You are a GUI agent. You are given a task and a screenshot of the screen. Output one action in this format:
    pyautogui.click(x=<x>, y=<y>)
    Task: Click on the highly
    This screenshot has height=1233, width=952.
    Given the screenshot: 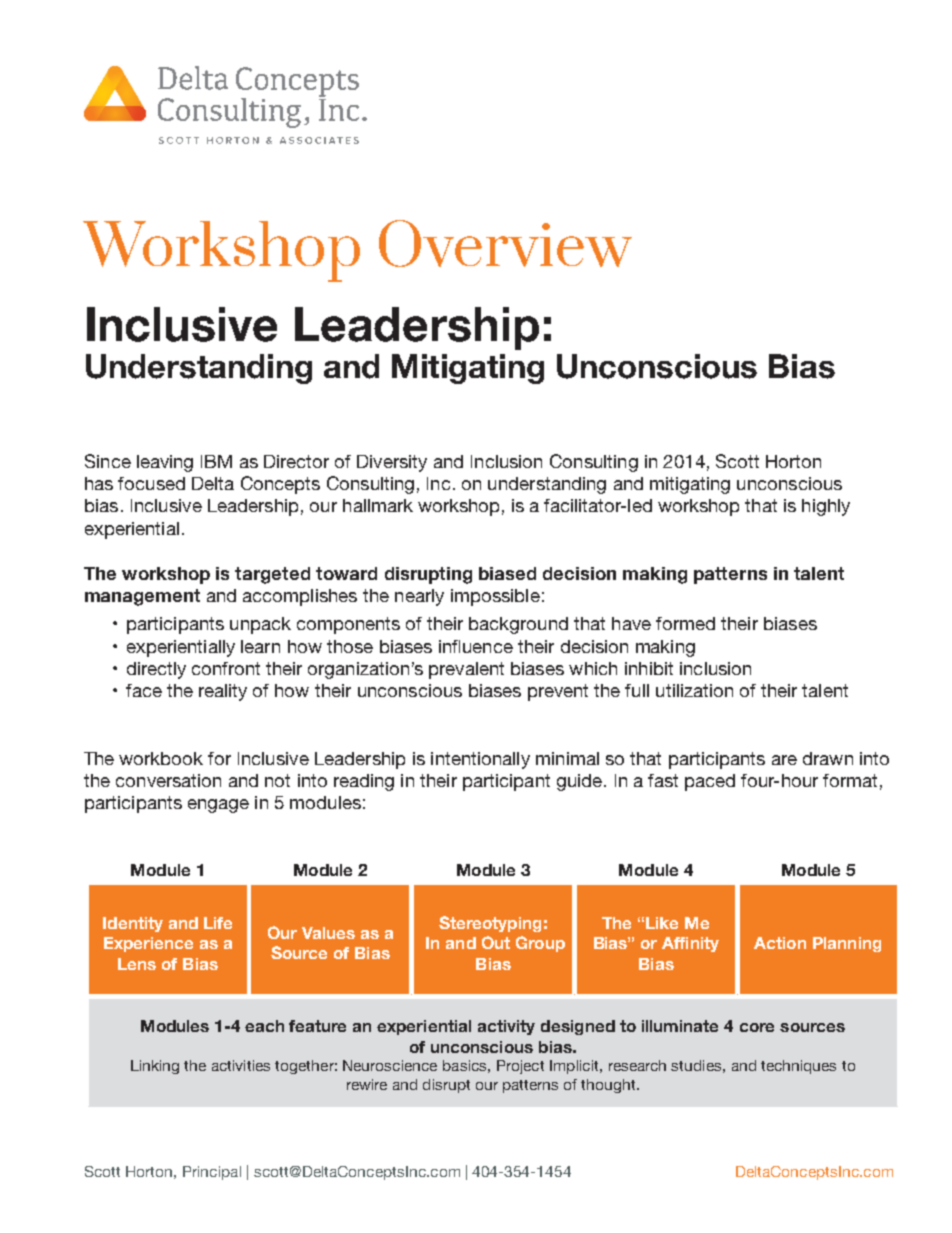 What is the action you would take?
    pyautogui.click(x=826, y=507)
